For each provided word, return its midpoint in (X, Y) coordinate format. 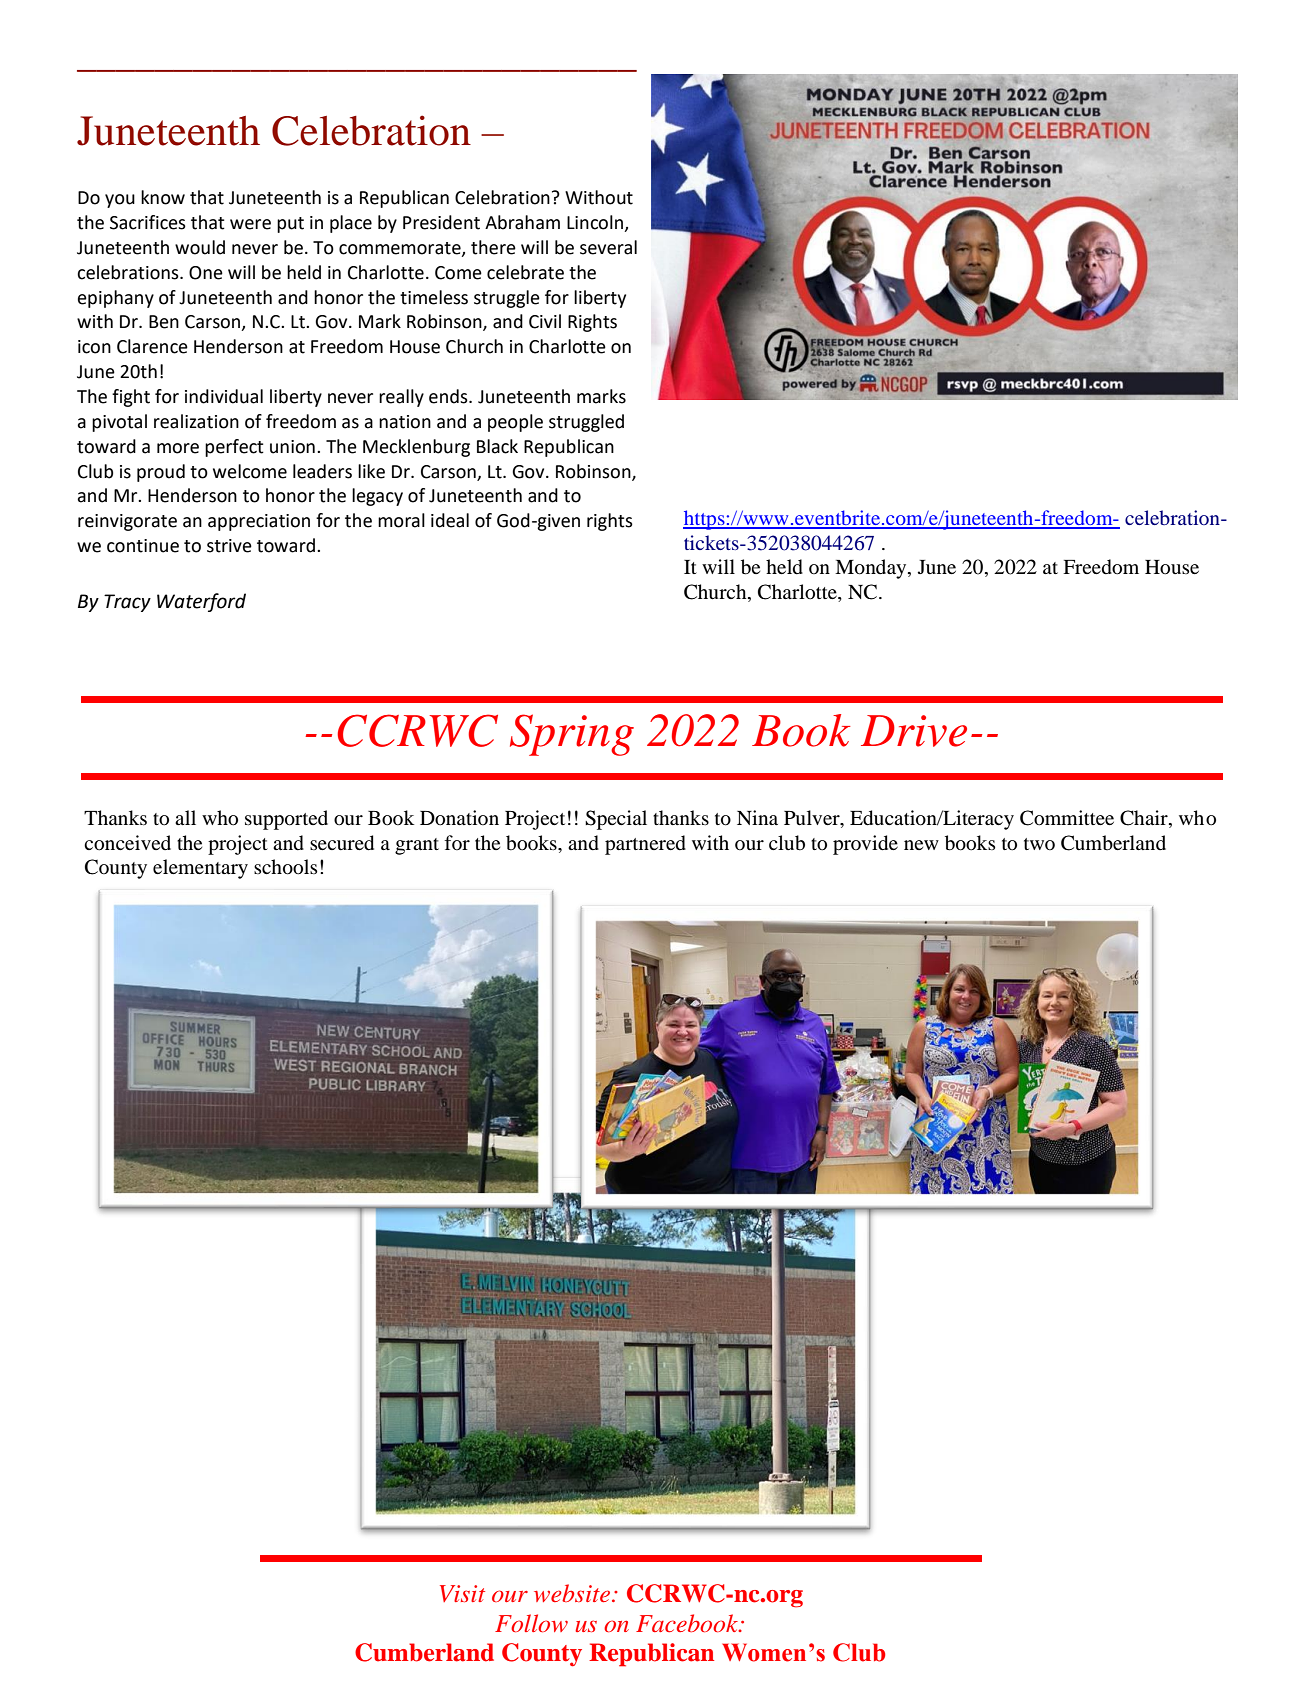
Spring (572, 735)
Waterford (201, 602)
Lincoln (596, 223)
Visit (462, 1593)
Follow (531, 1623)
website (572, 1593)
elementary (200, 869)
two (1039, 844)
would (200, 247)
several (608, 247)
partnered (645, 845)
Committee (1067, 818)
